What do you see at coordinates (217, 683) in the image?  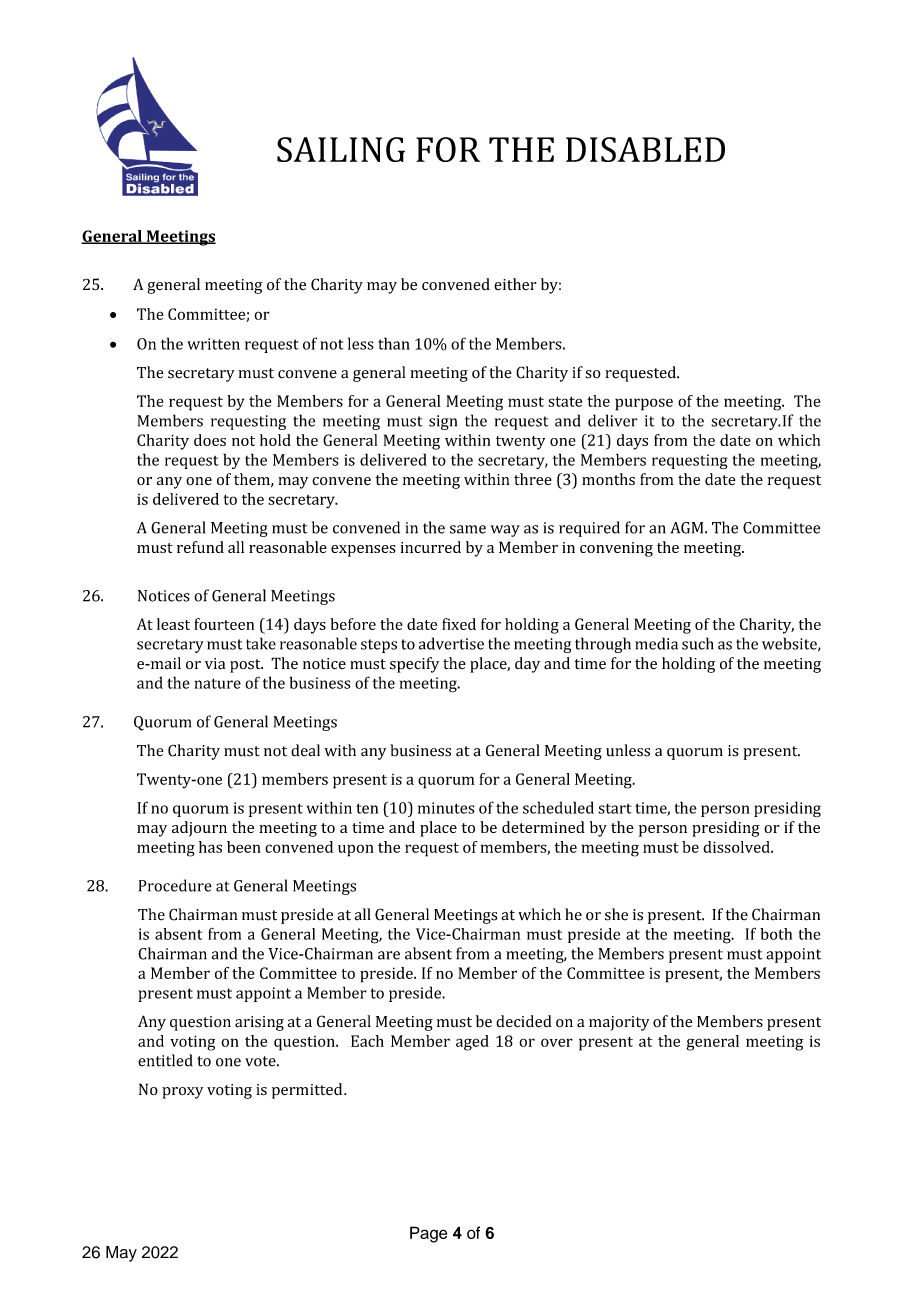 I see `nature` at bounding box center [217, 683].
